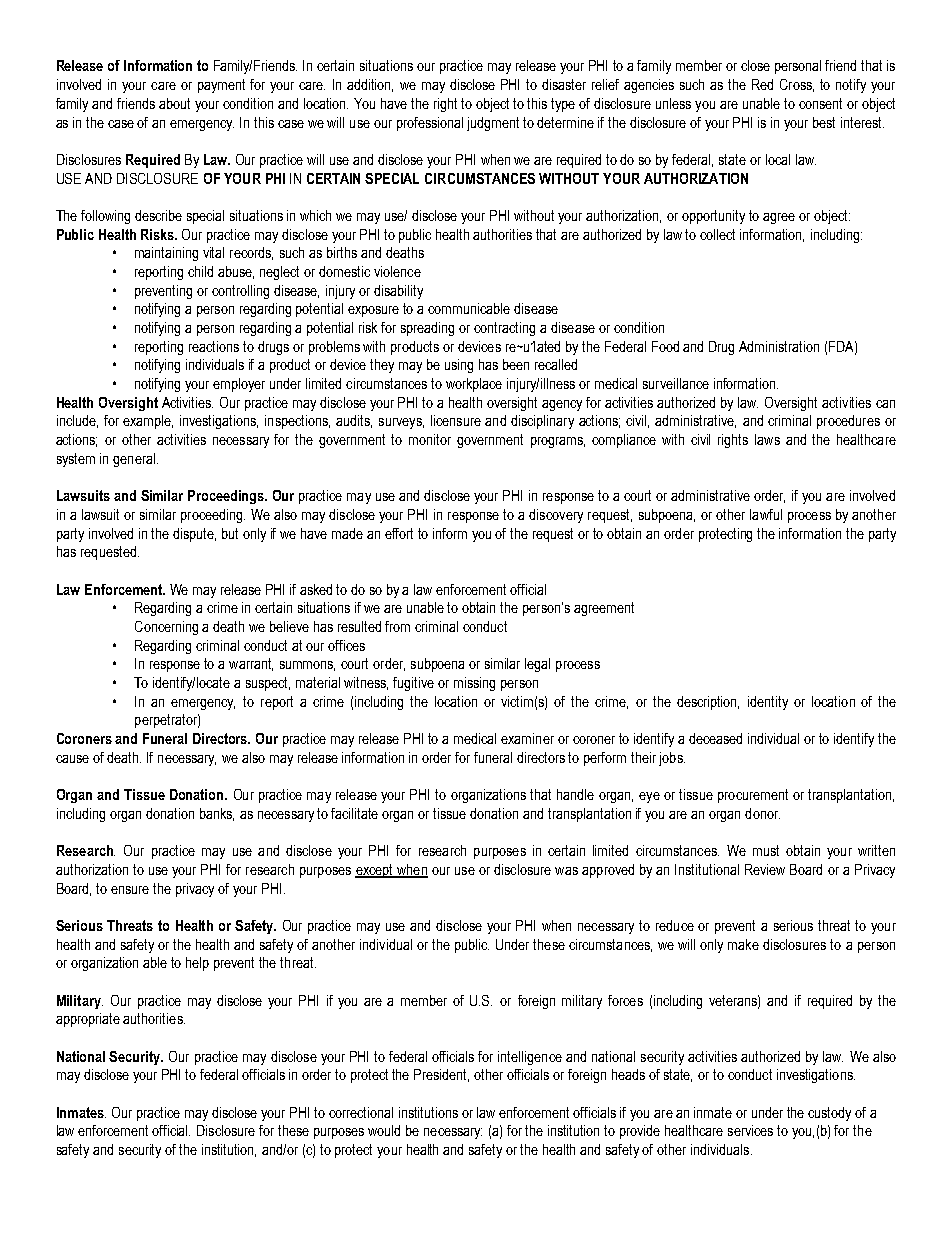 This document has width=952, height=1233. What do you see at coordinates (397, 626) in the document?
I see `from` at bounding box center [397, 626].
